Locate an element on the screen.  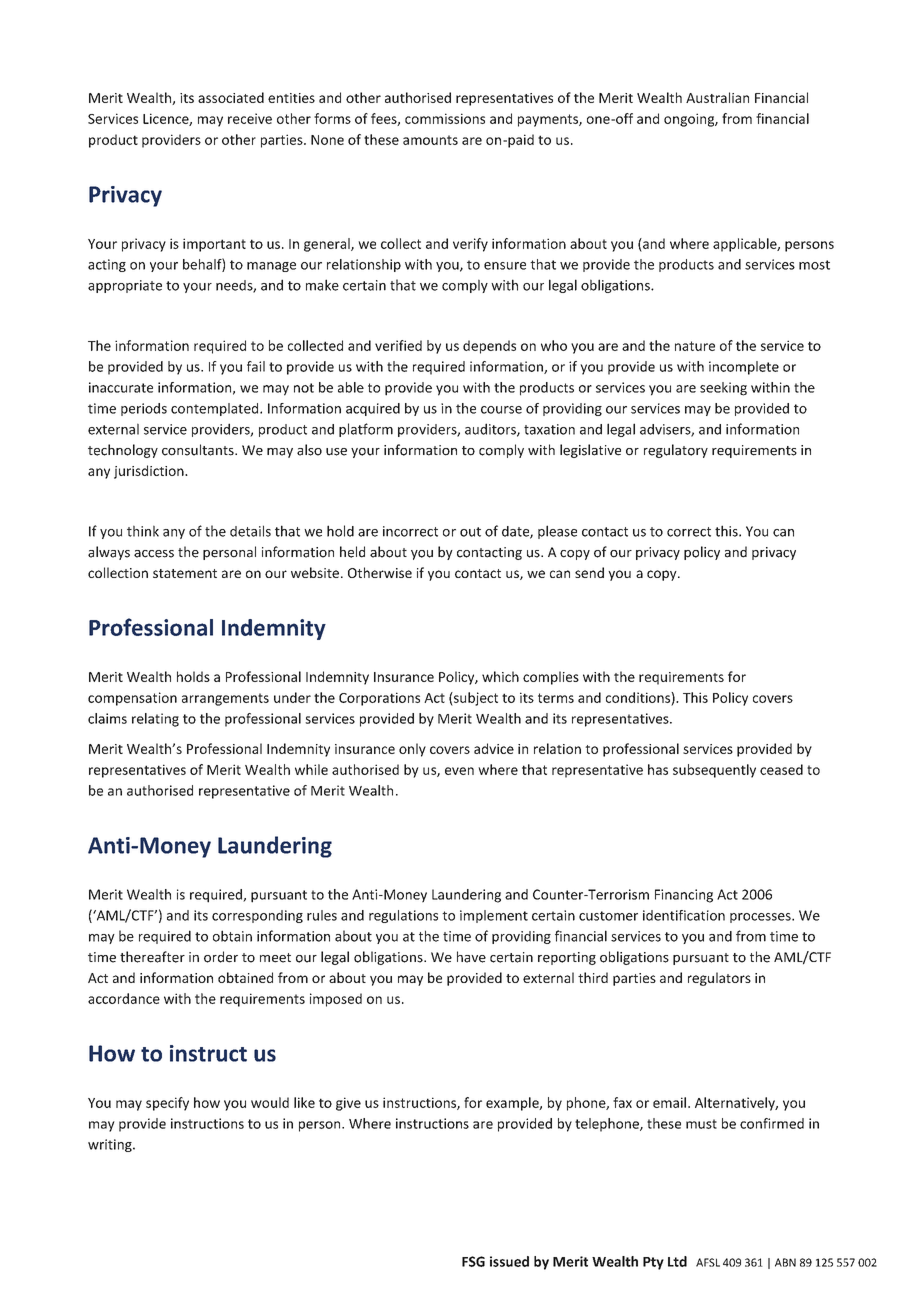
have is located at coordinates (471, 957).
